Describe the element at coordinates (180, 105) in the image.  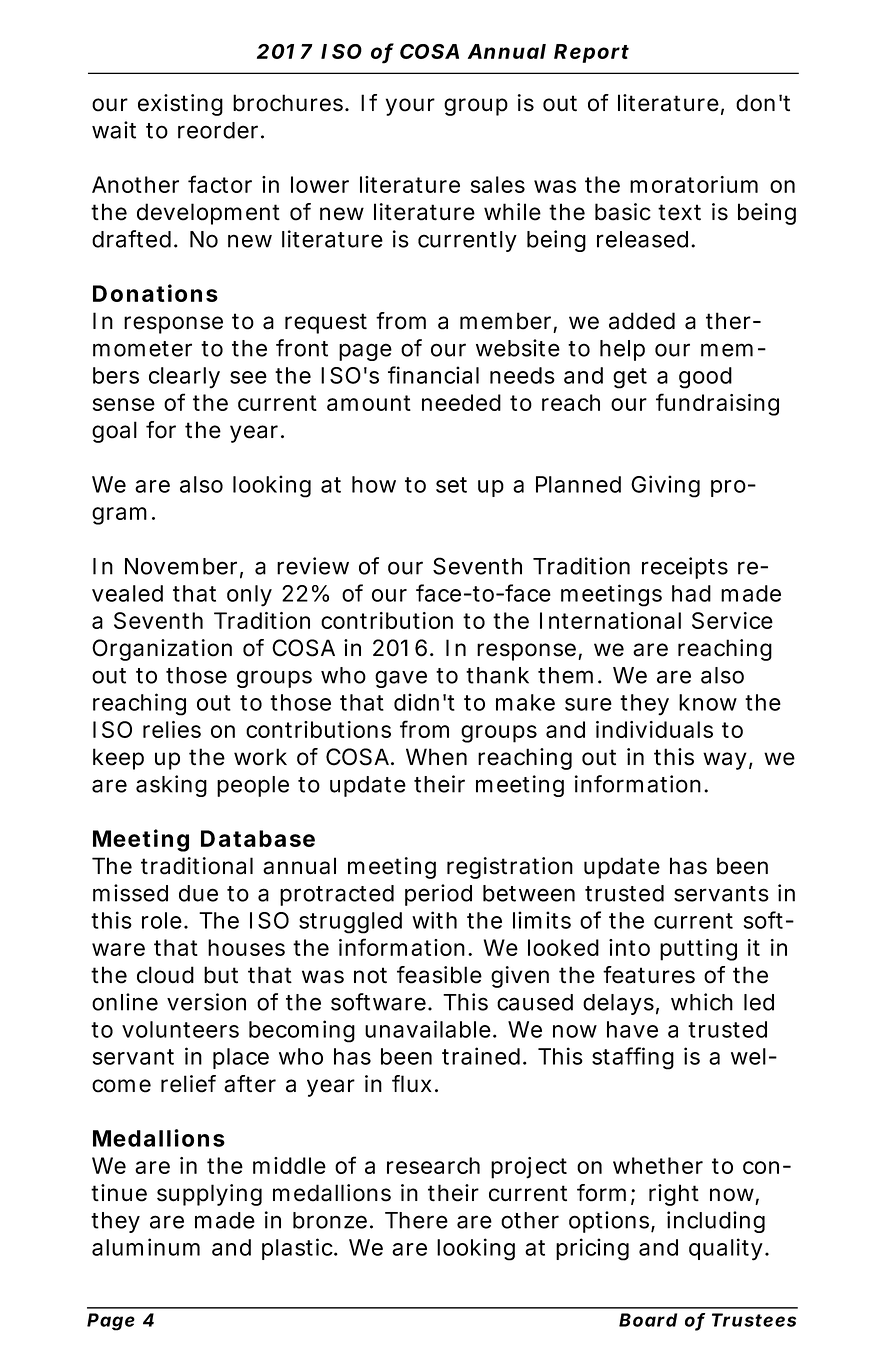
I see `existing` at that location.
